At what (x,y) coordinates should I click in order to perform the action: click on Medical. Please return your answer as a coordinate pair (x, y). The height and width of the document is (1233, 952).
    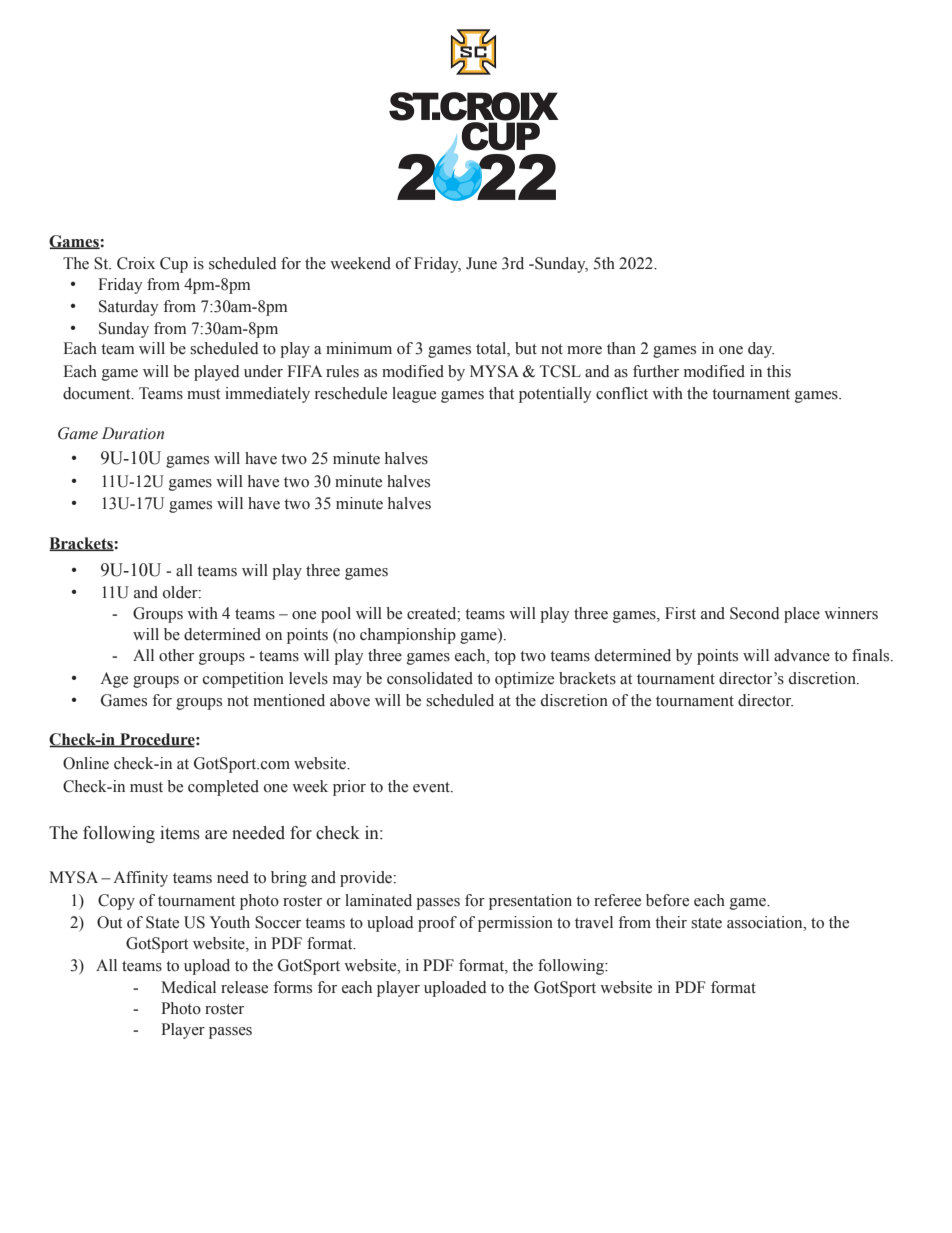
    Looking at the image, I should click on (188, 987).
